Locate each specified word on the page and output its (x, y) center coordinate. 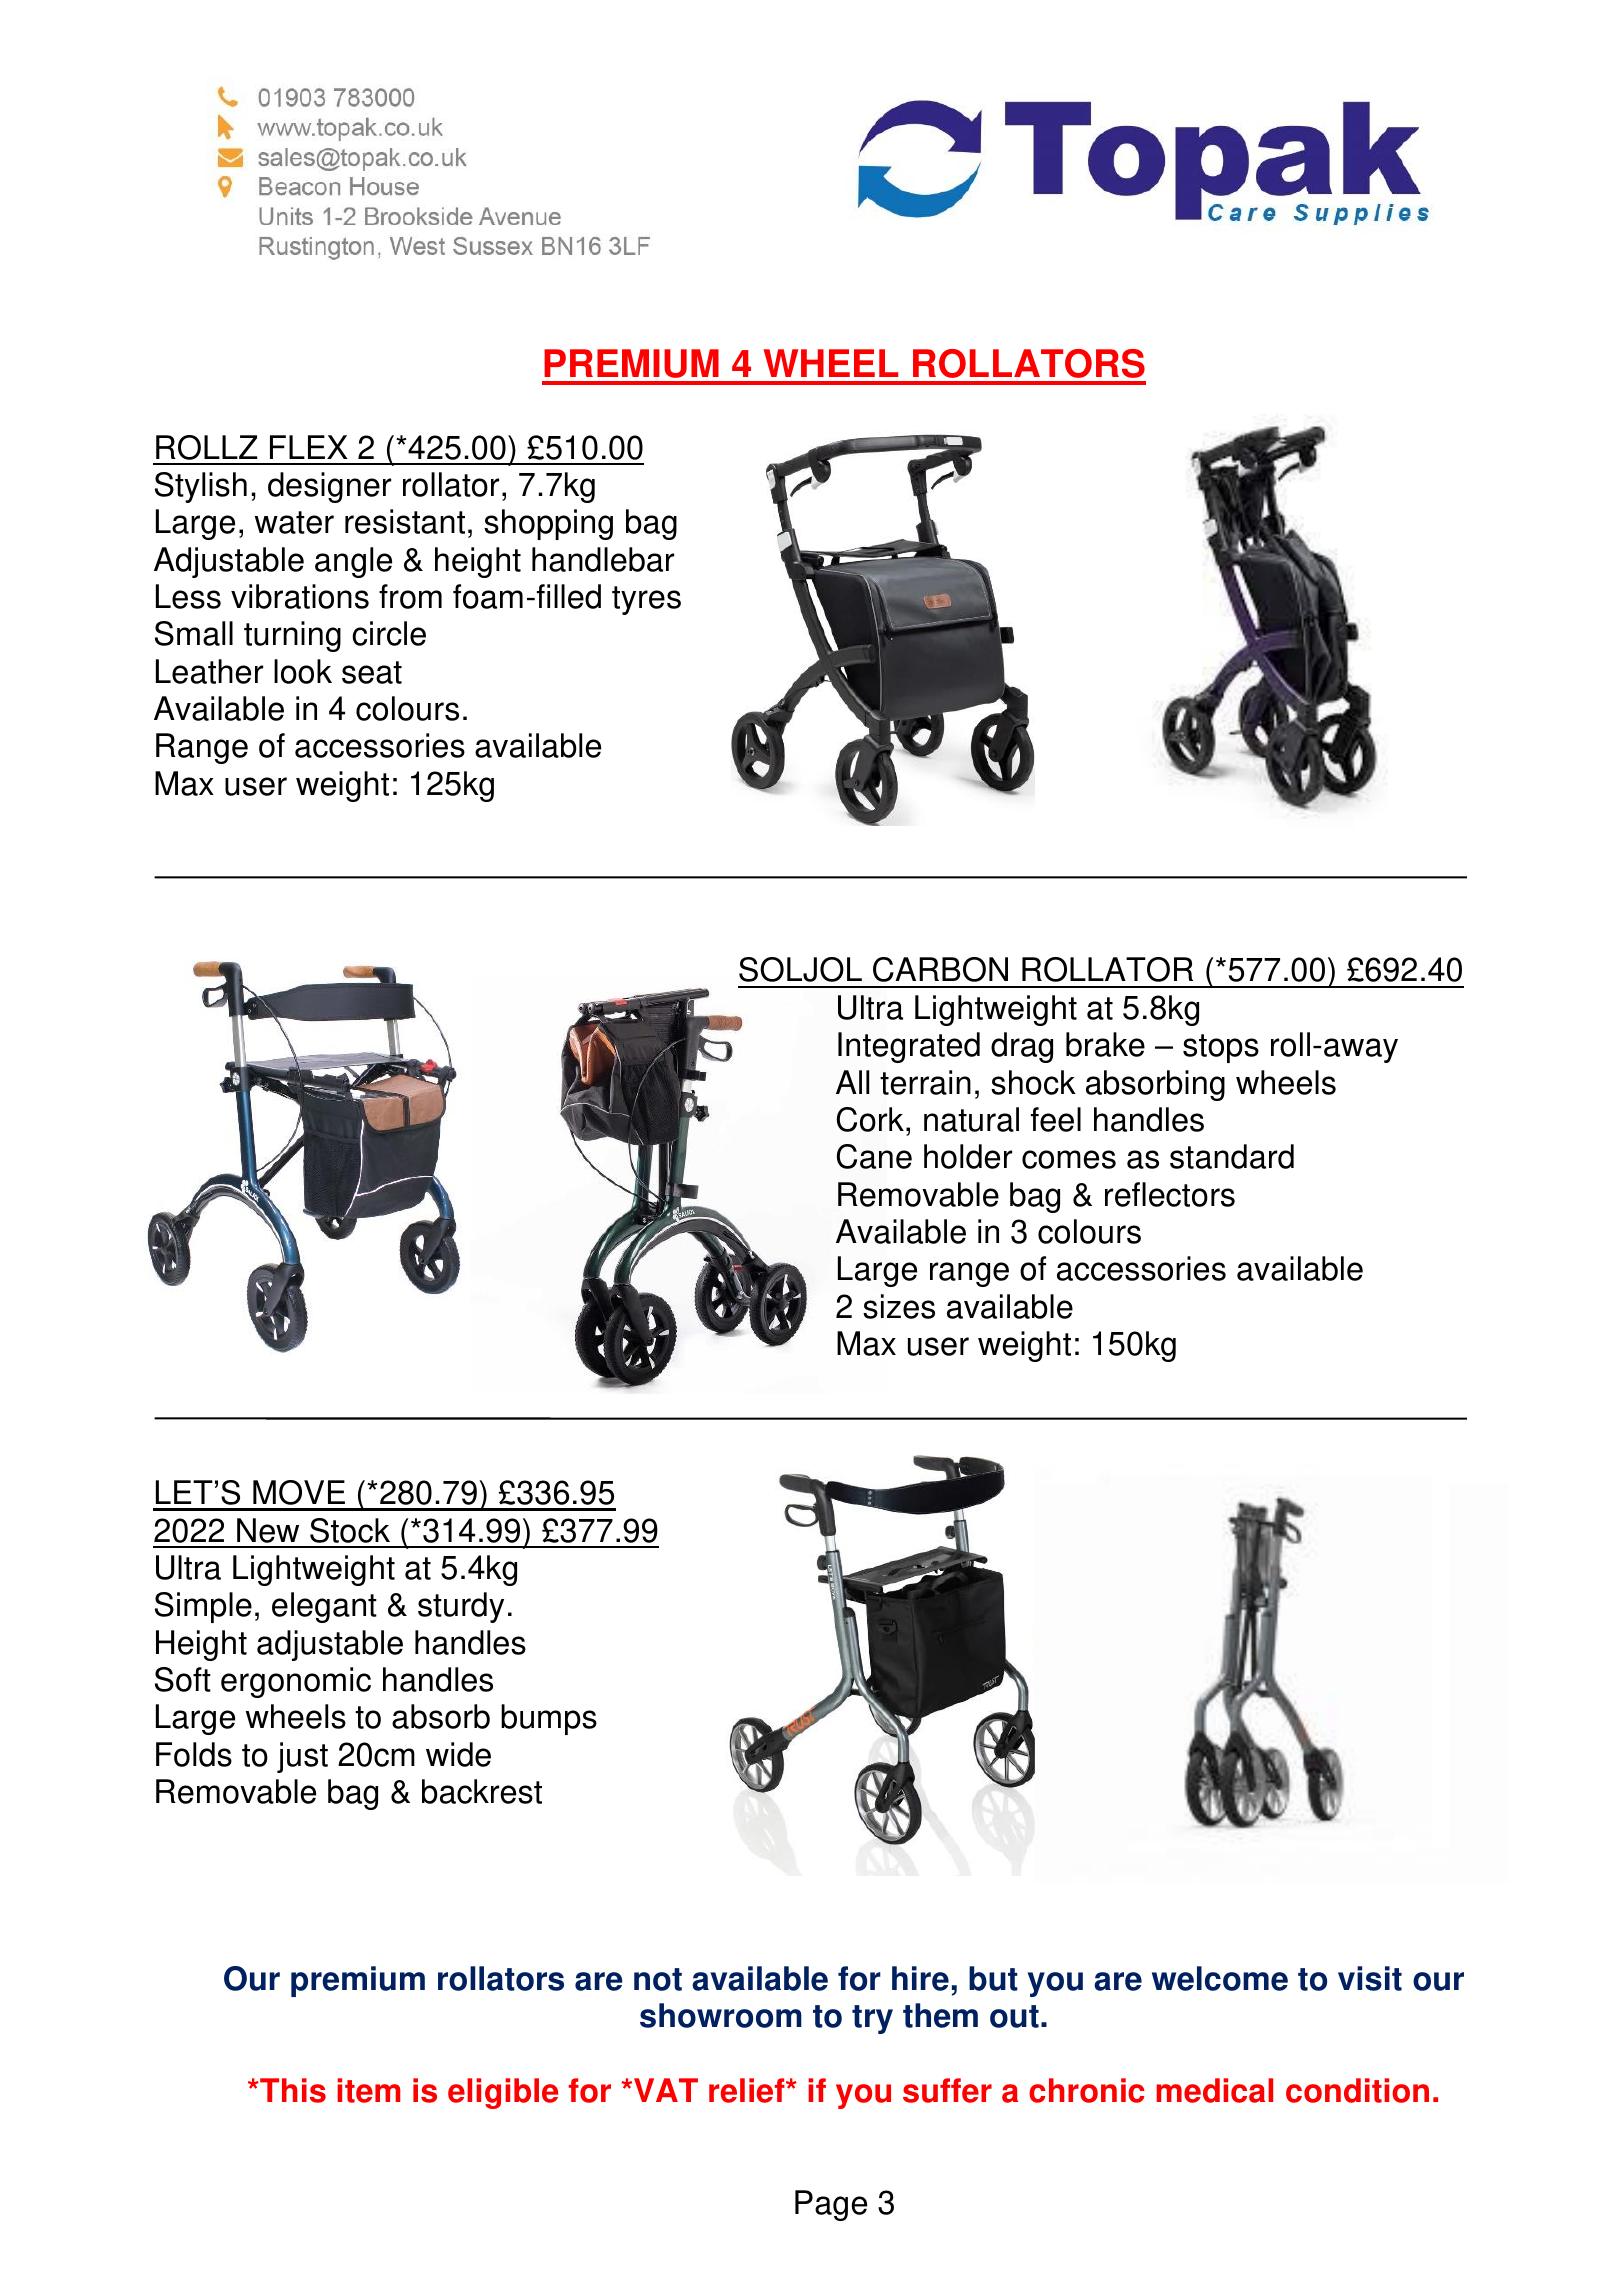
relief (748, 2090)
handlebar (603, 559)
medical (1214, 2090)
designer (329, 487)
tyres (646, 600)
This (292, 2090)
